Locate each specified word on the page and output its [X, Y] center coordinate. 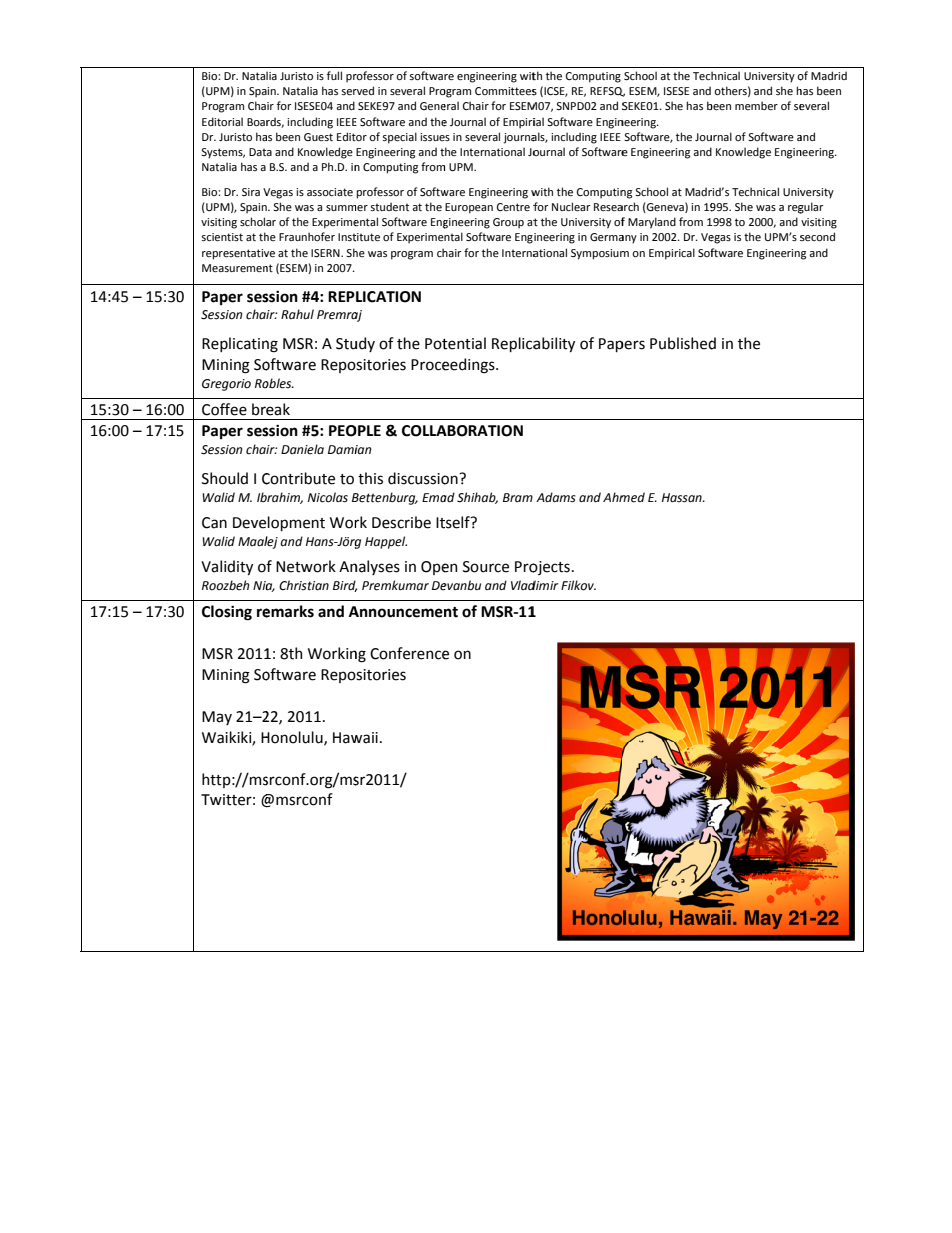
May [217, 718]
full [334, 75]
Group [508, 223]
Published [683, 343]
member [756, 105]
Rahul [297, 314]
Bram [518, 497]
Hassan [683, 498]
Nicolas [328, 497]
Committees [506, 91]
